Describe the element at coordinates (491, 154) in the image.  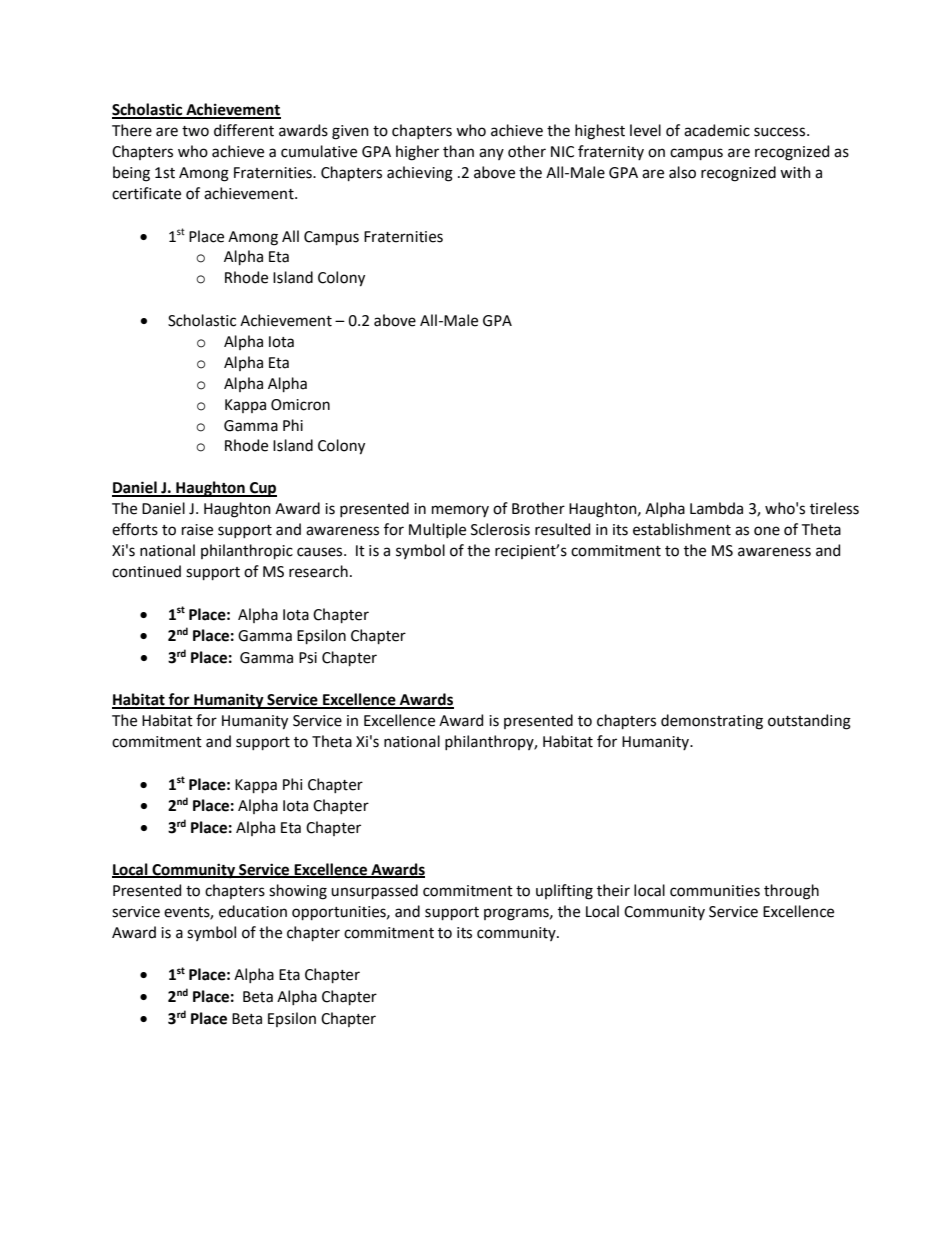
I see `any` at that location.
